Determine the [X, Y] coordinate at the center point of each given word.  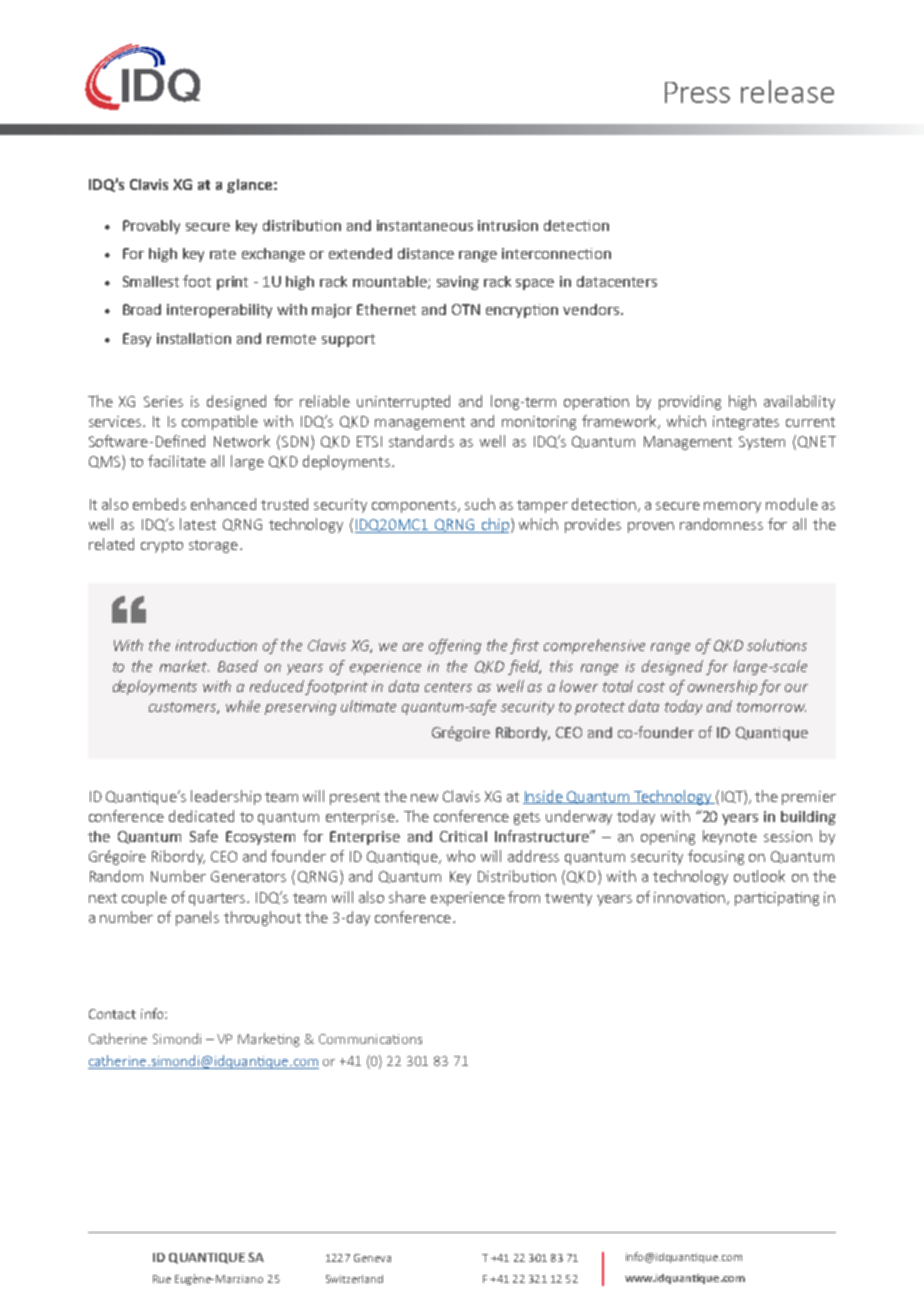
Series [163, 401]
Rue [162, 1279]
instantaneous [425, 225]
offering [455, 646]
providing [690, 402]
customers [184, 708]
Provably [151, 227]
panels [197, 918]
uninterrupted [403, 402]
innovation [689, 897]
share [407, 897]
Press [697, 92]
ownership [722, 687]
